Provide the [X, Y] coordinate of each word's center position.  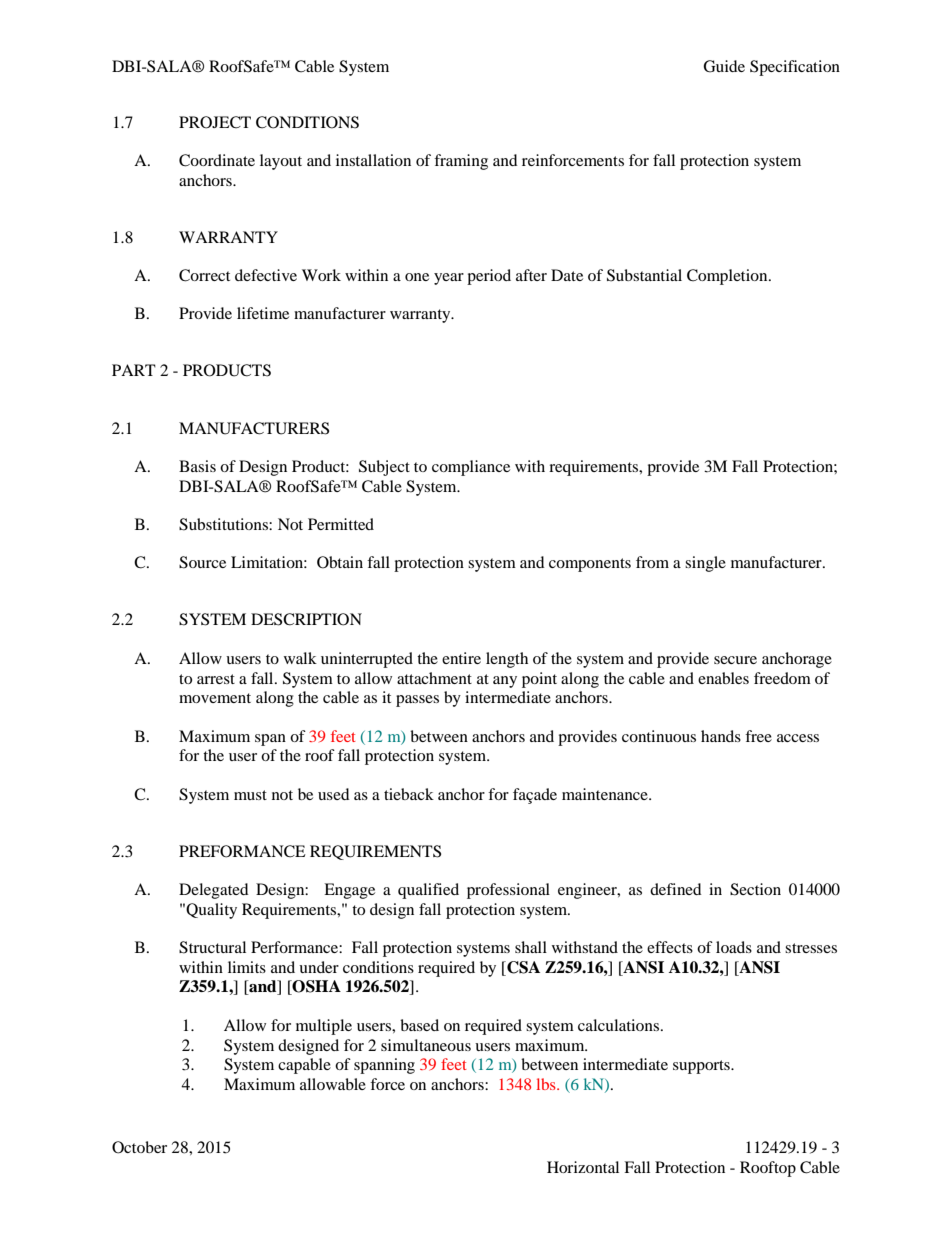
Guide [724, 66]
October [139, 1147]
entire [461, 658]
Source [202, 562]
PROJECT [215, 122]
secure [735, 660]
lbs [547, 1084]
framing [461, 162]
